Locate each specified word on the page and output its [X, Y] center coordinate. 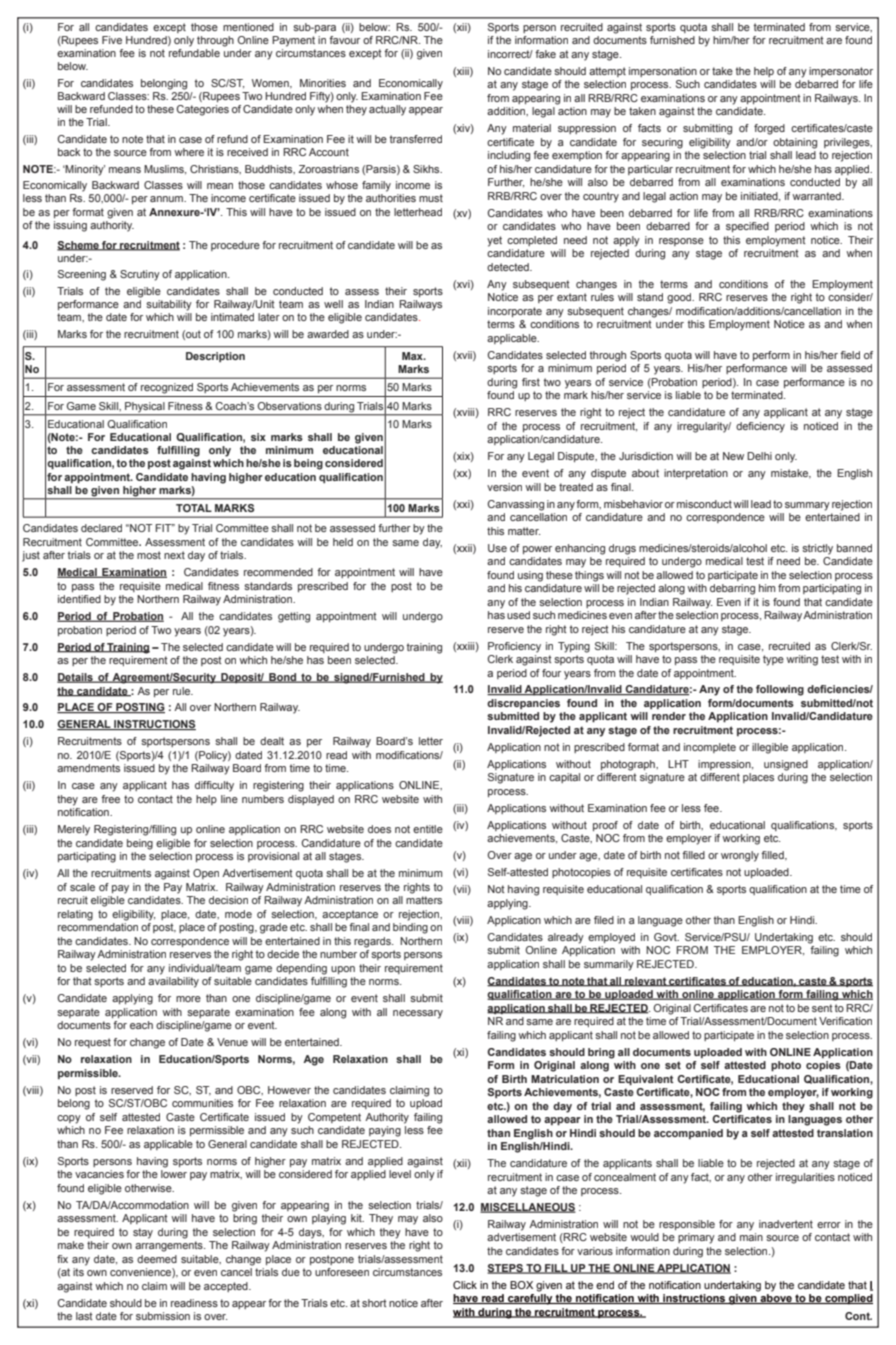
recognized [167, 388]
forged [769, 129]
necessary [418, 1014]
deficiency [760, 427]
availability [173, 982]
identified [79, 599]
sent [822, 1008]
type [773, 660]
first [531, 382]
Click [465, 1285]
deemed [157, 1259]
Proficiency [514, 647]
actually [387, 110]
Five [112, 40]
